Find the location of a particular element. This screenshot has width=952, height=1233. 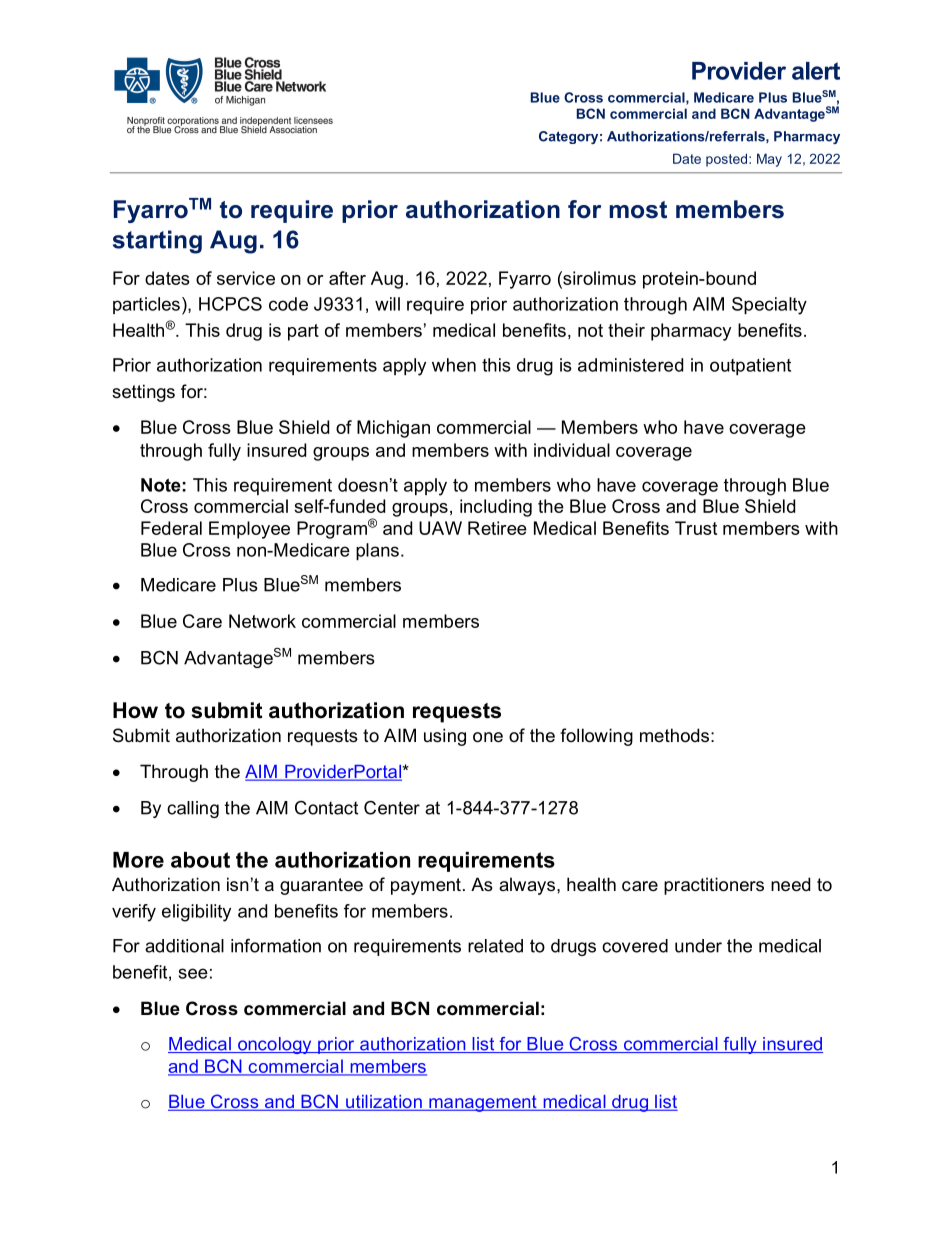

methods is located at coordinates (674, 735).
